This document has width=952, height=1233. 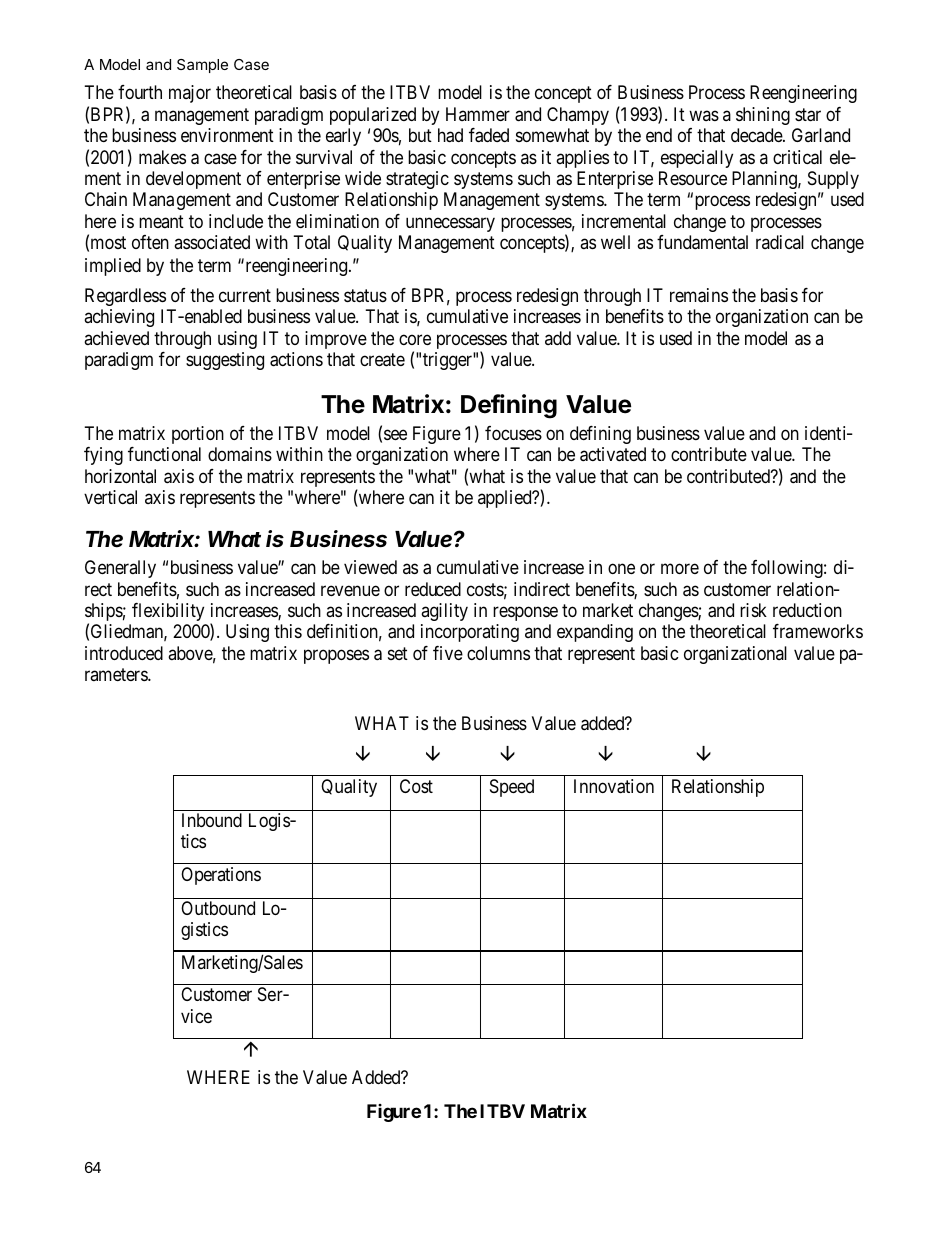 What do you see at coordinates (763, 116) in the document?
I see `shining` at bounding box center [763, 116].
